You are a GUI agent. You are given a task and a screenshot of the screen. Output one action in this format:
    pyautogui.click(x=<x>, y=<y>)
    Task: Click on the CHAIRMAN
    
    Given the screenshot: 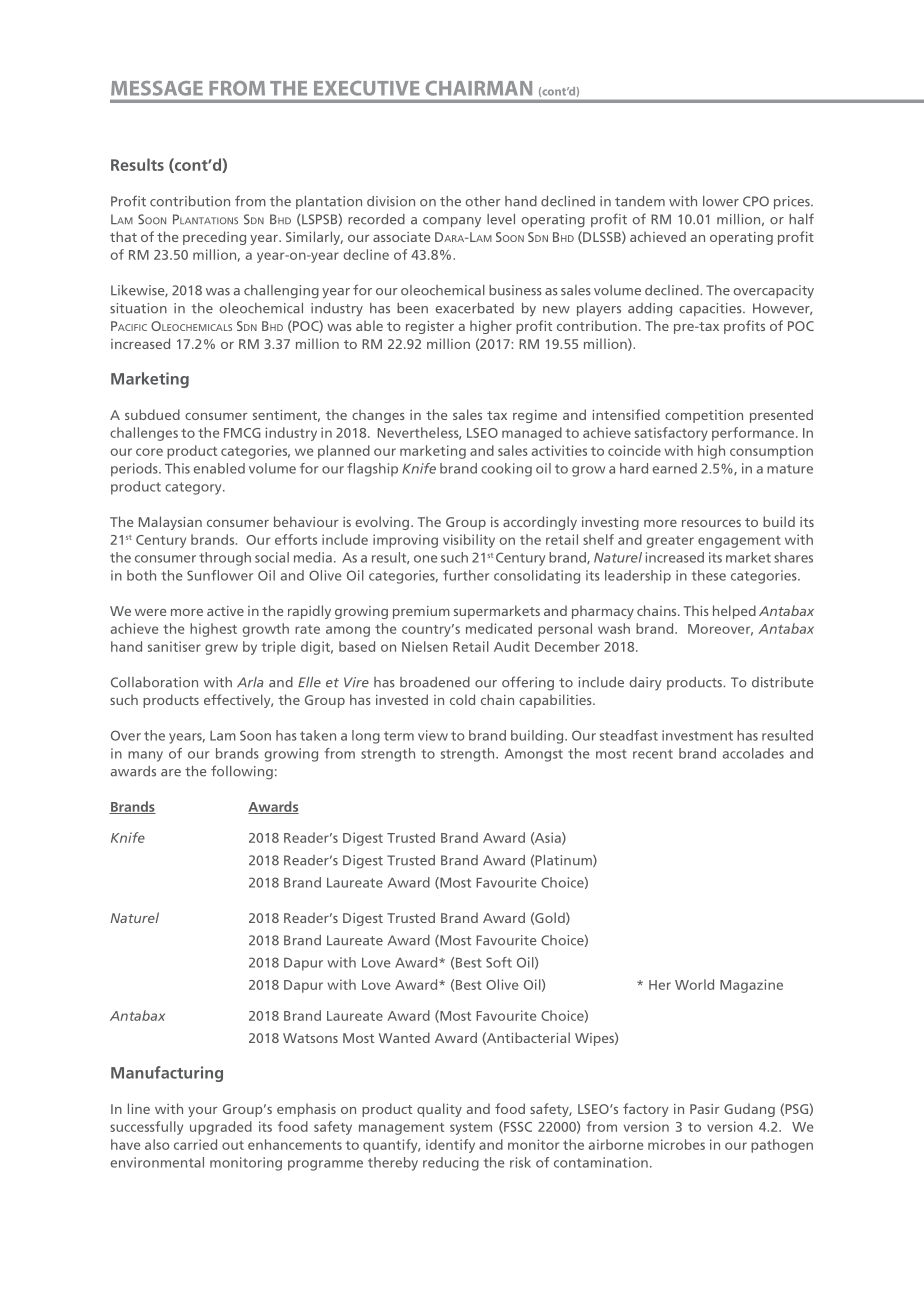 What is the action you would take?
    pyautogui.click(x=479, y=88)
